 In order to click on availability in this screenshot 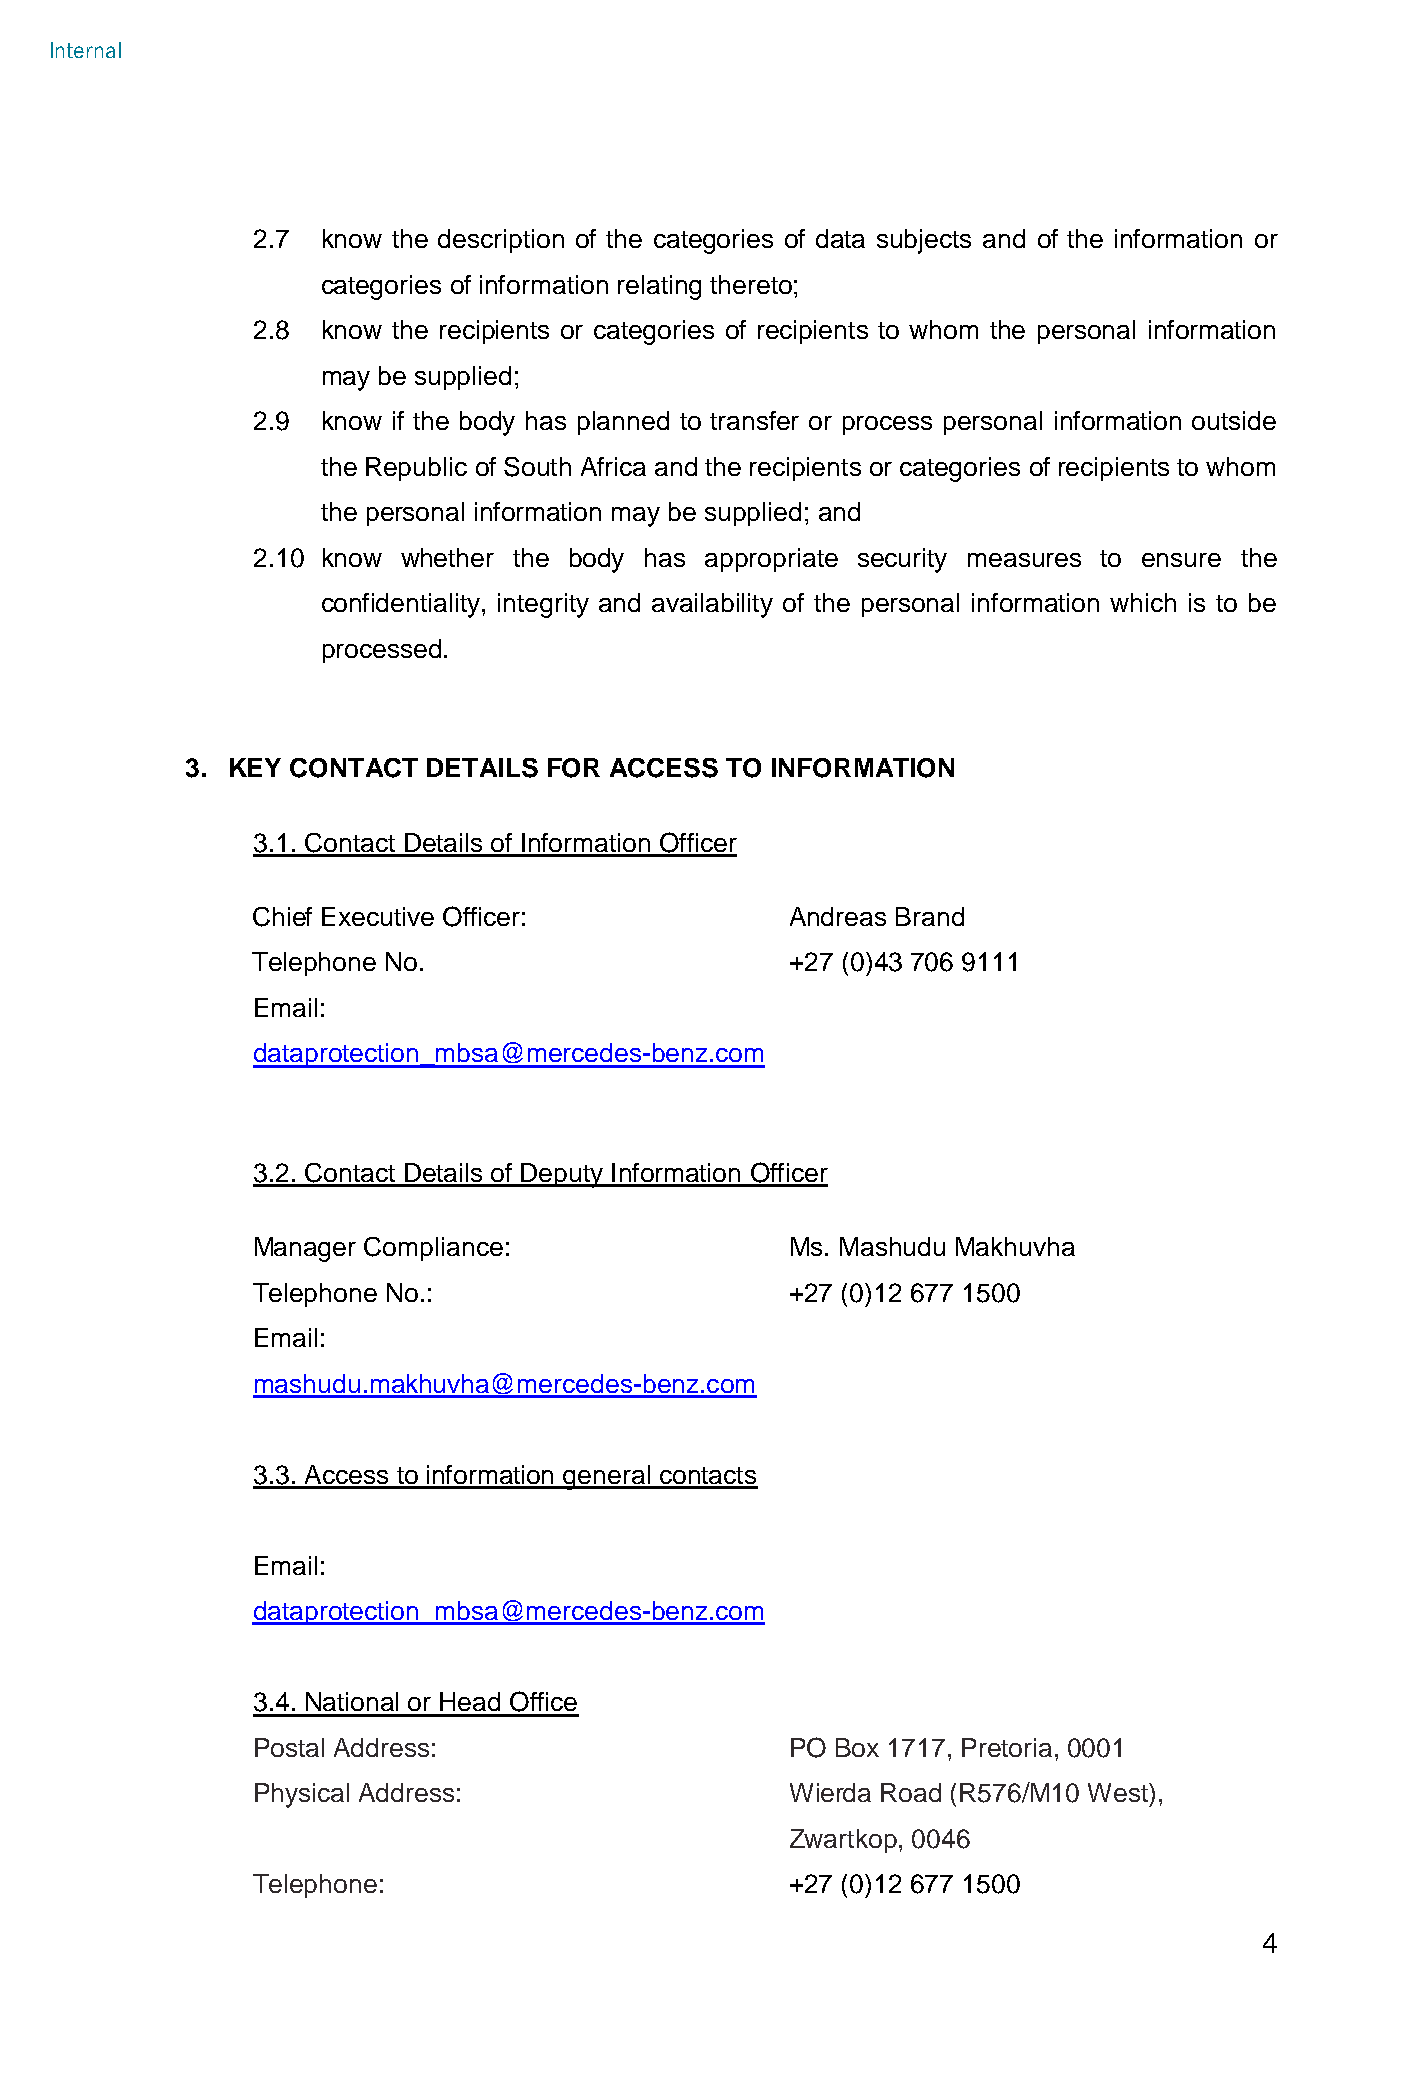, I will do `click(712, 605)`.
